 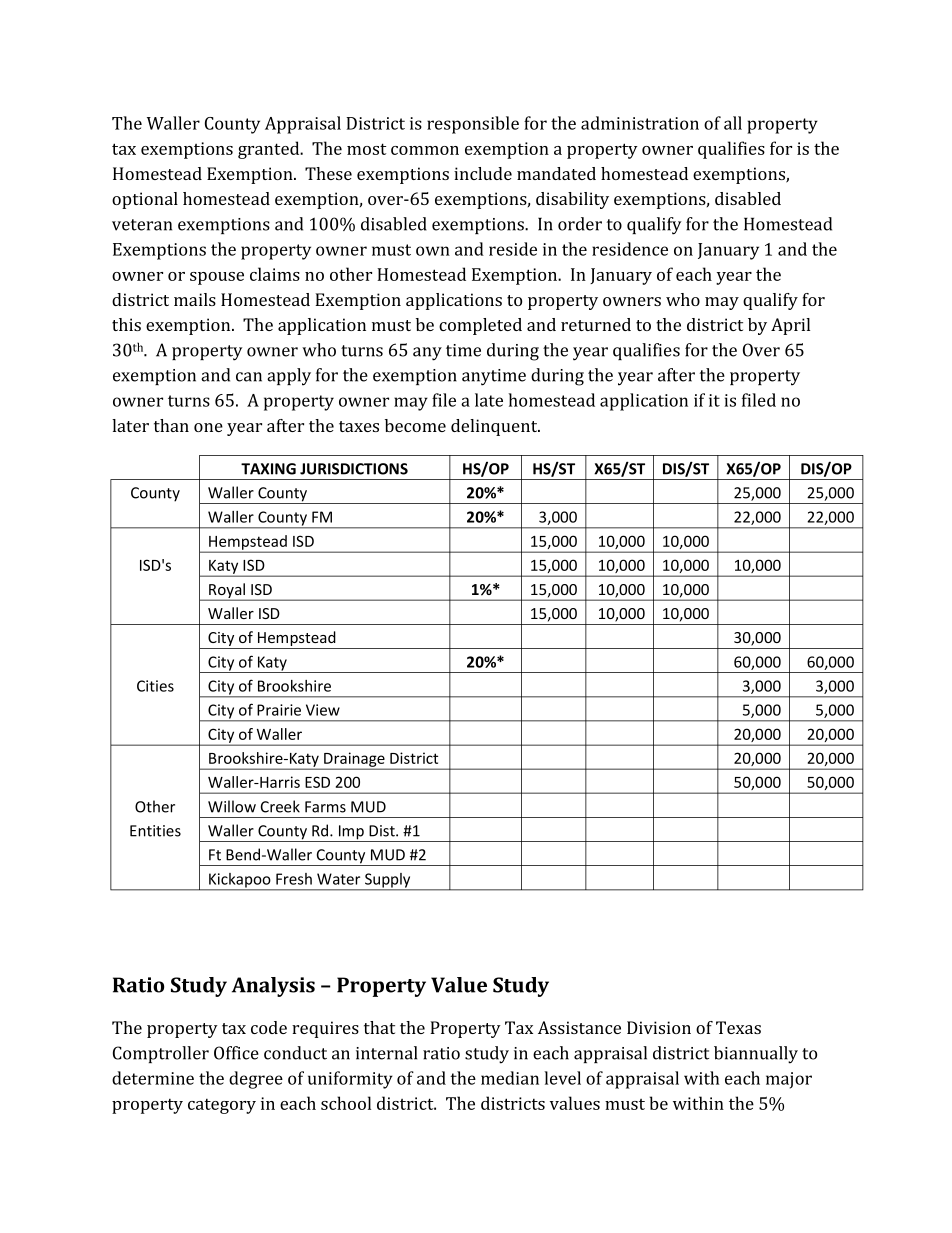 What do you see at coordinates (270, 150) in the screenshot?
I see `granted` at bounding box center [270, 150].
